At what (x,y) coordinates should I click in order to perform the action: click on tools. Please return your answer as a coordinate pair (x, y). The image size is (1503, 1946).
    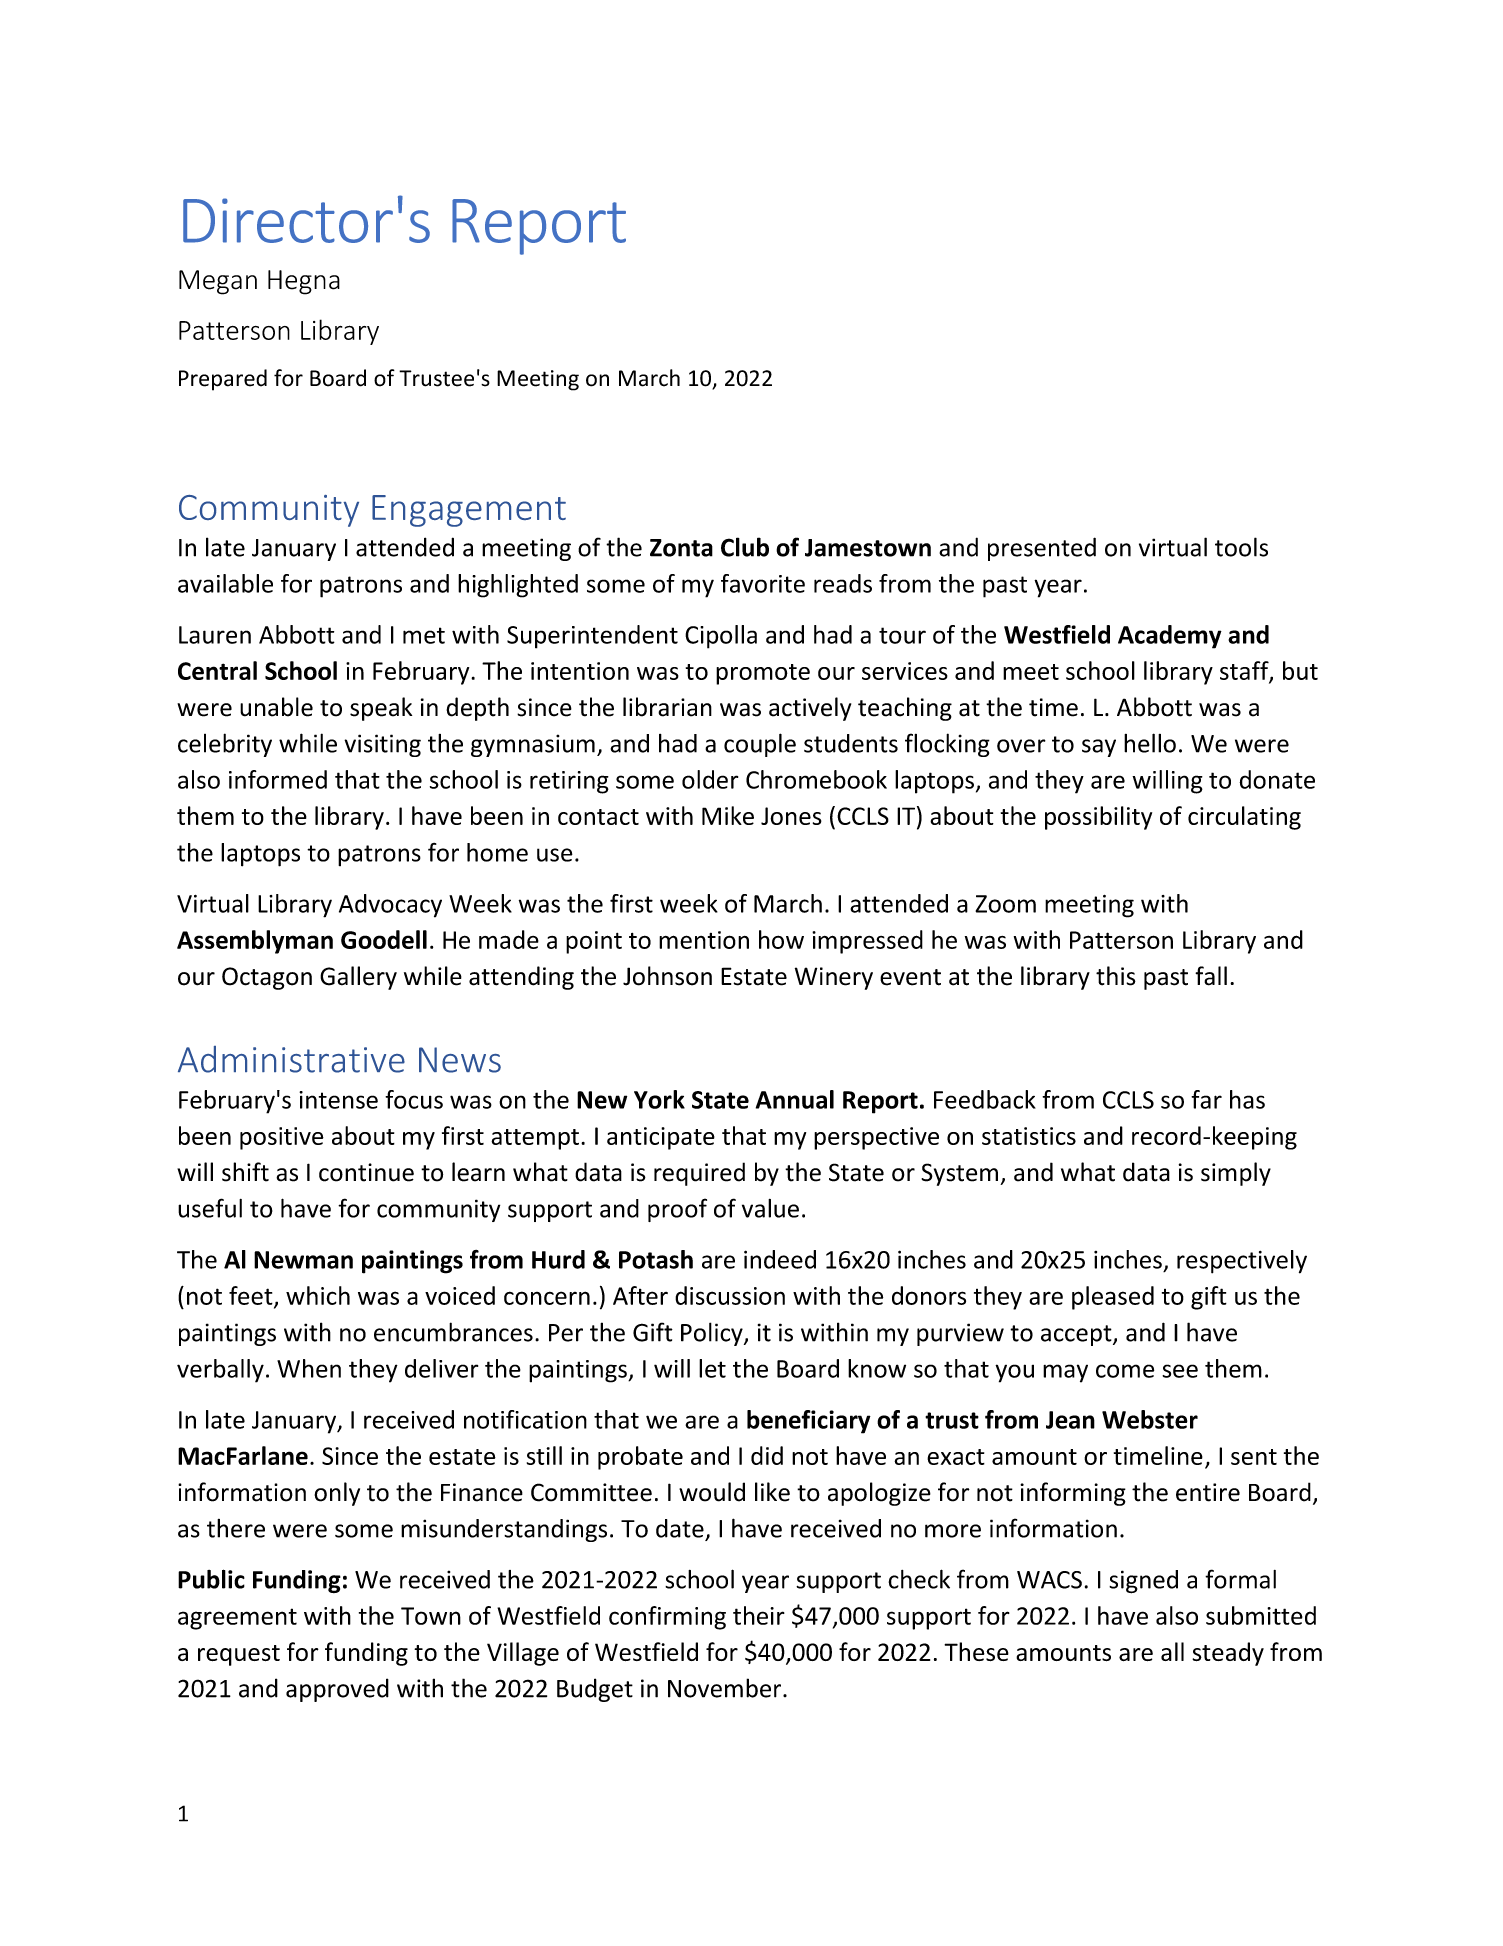
    Looking at the image, I should click on (1241, 547).
